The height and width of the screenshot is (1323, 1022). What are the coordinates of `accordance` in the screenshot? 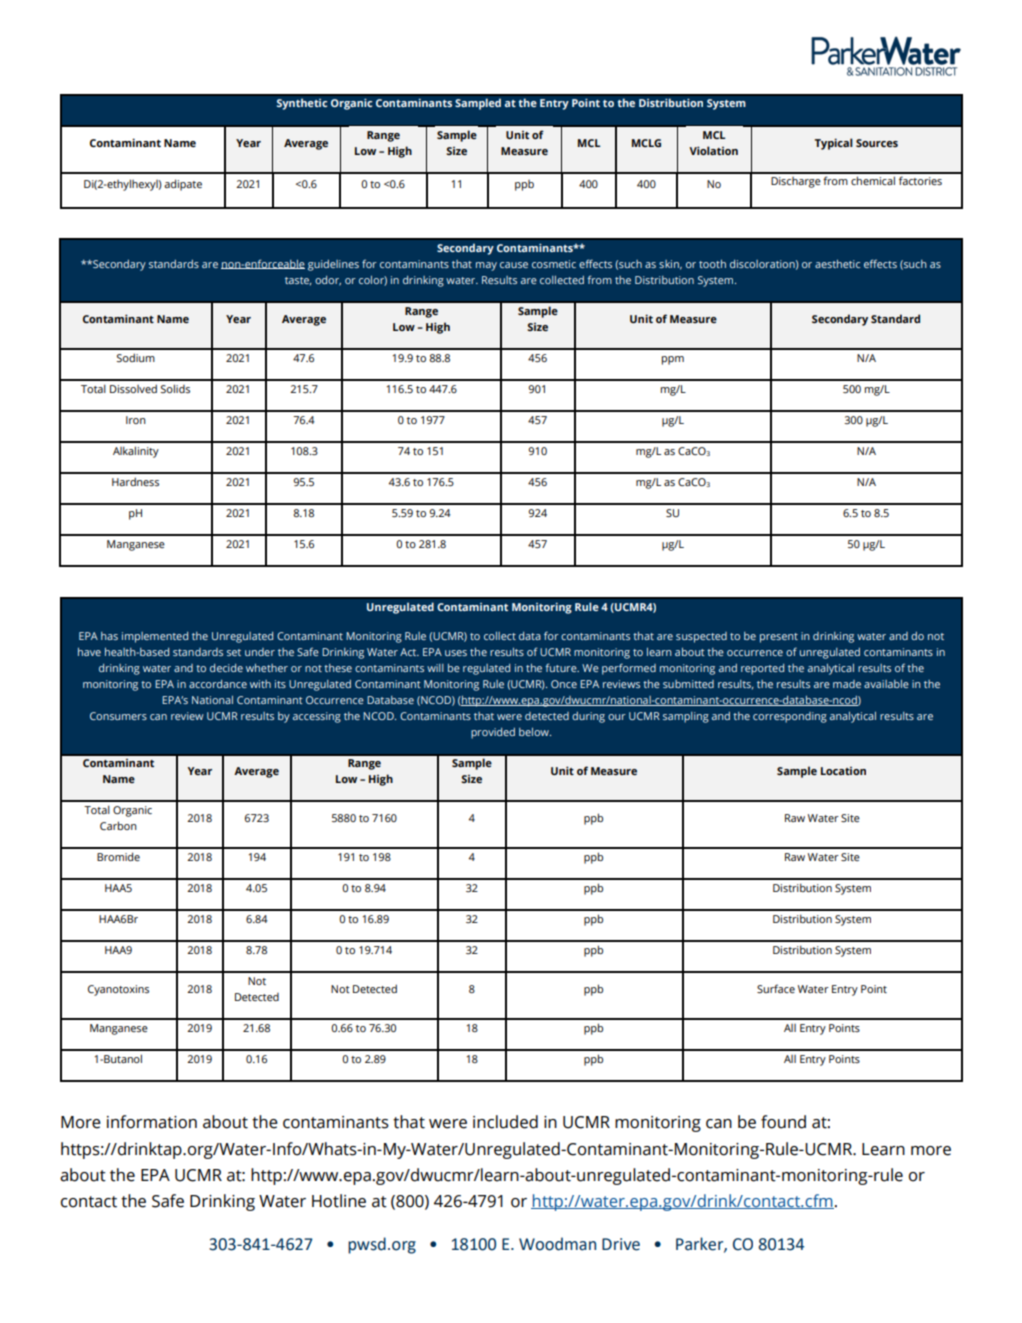 It's located at (218, 684).
